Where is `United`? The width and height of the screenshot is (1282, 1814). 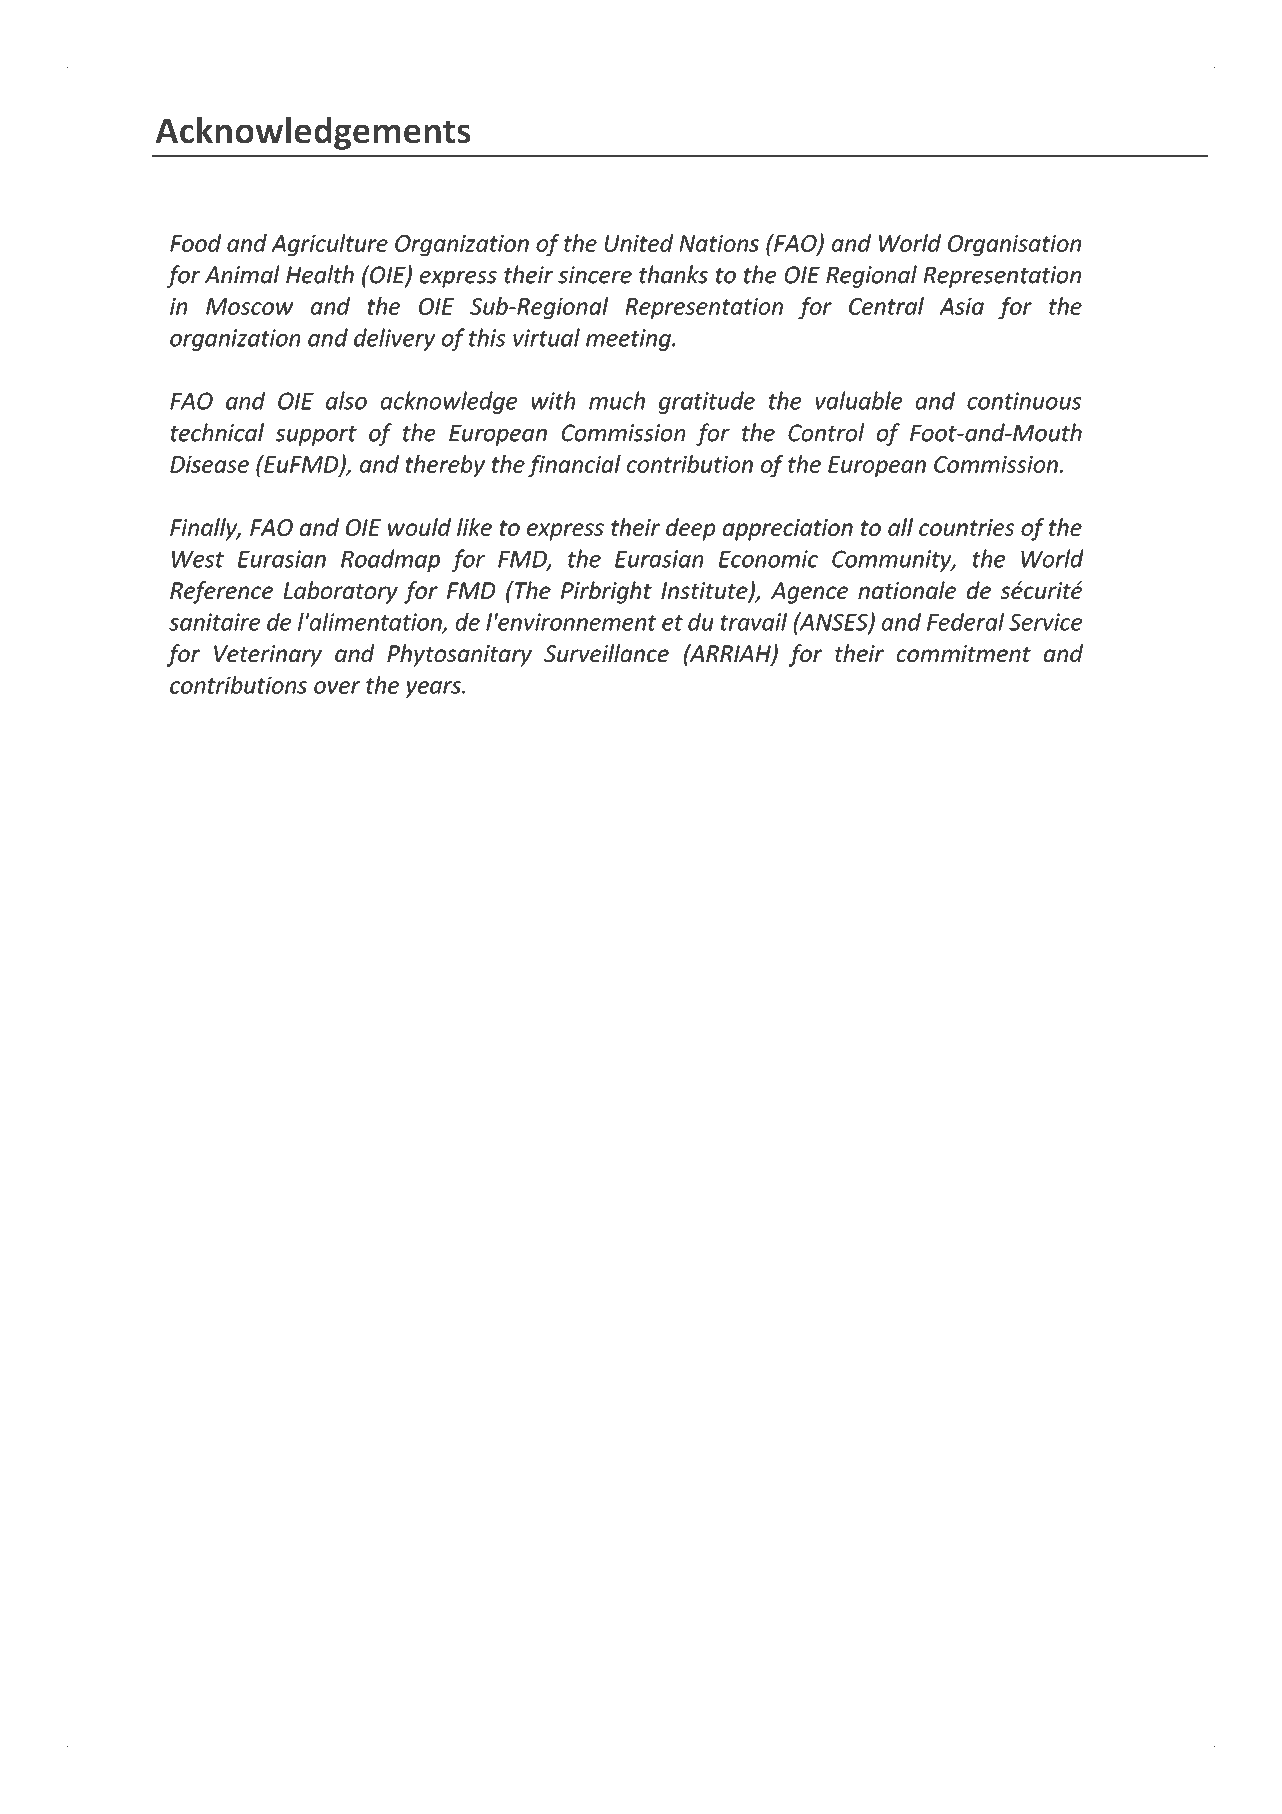
United is located at coordinates (639, 243).
